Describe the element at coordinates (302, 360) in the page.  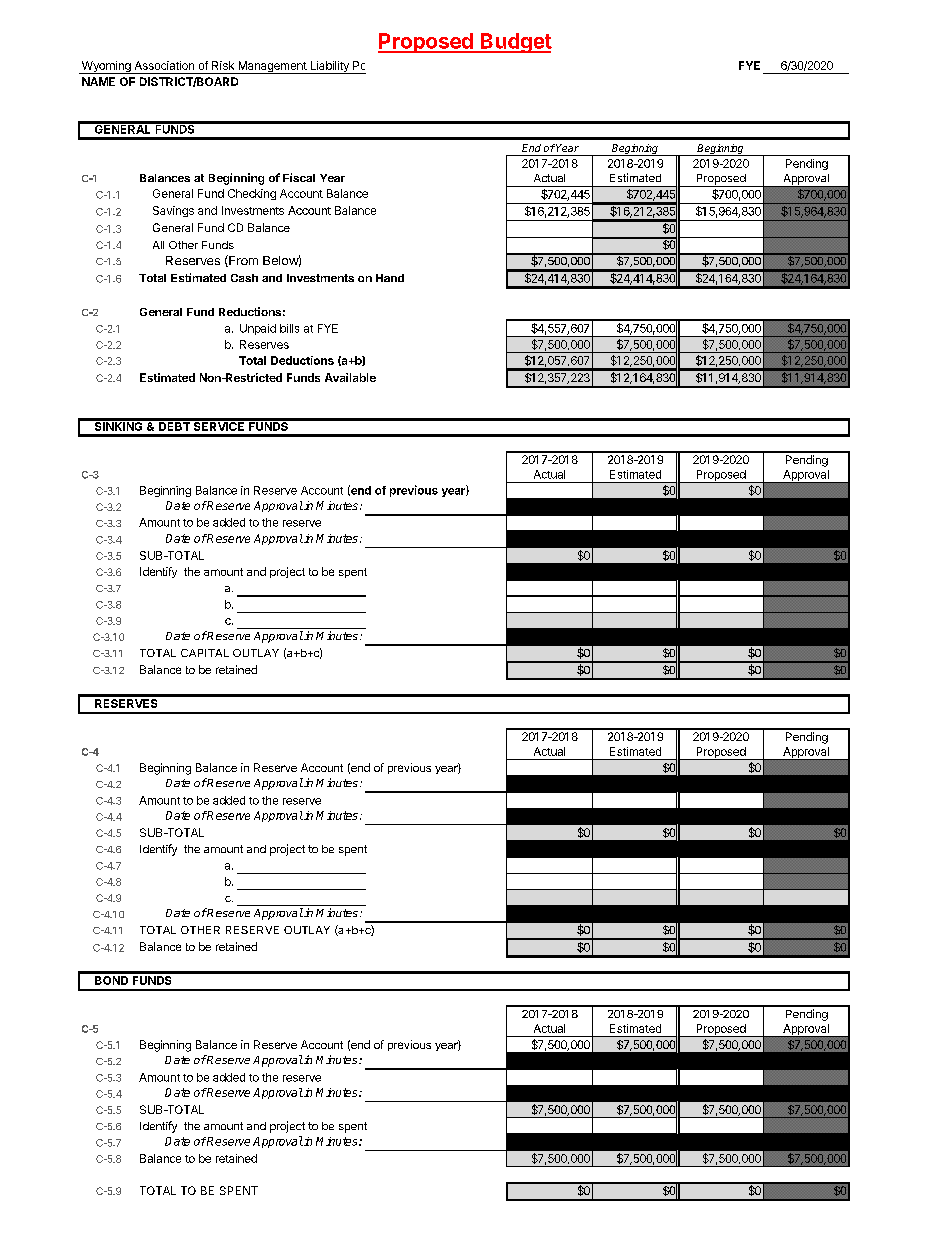
I see `Deductions` at that location.
